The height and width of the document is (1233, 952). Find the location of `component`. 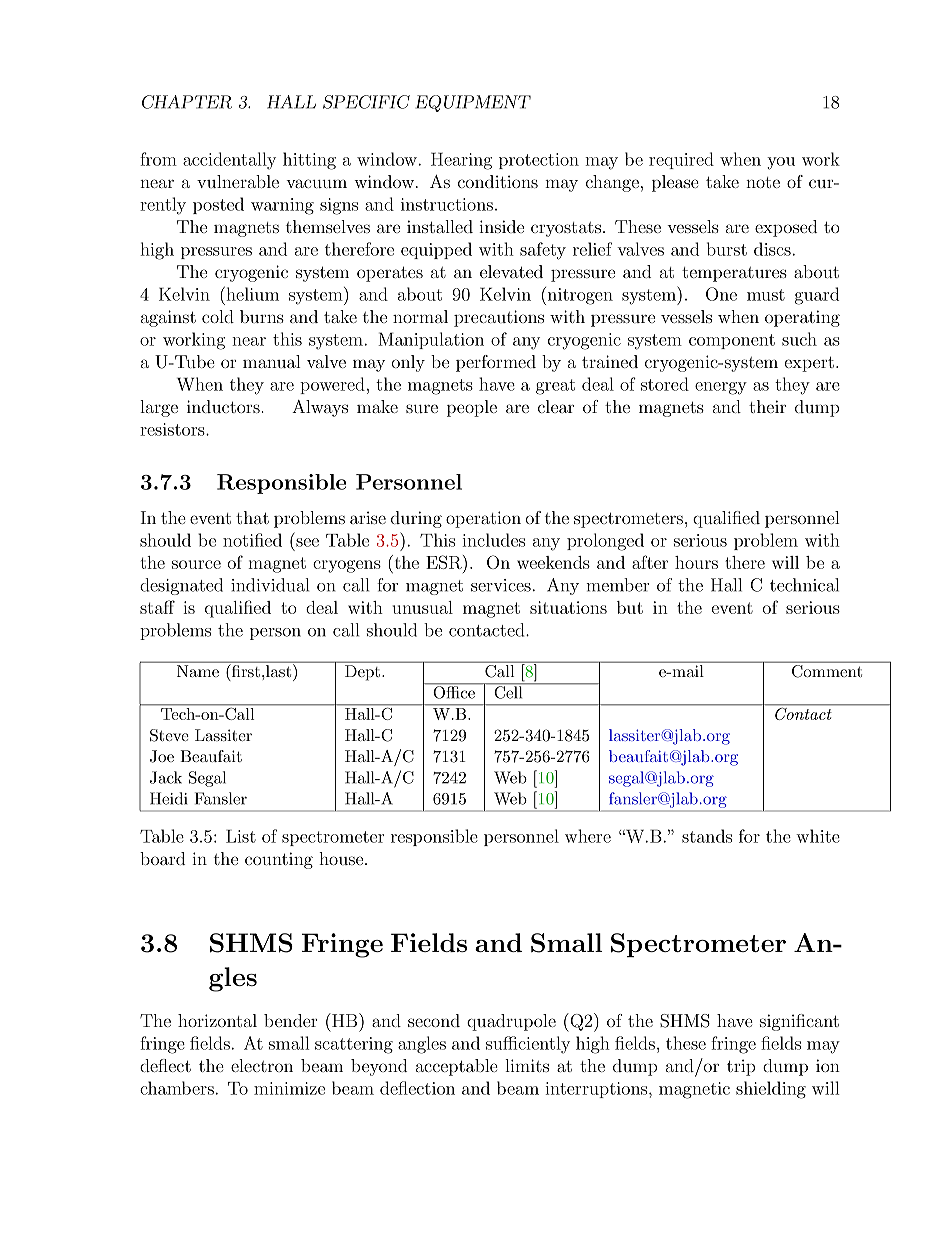

component is located at coordinates (732, 341).
